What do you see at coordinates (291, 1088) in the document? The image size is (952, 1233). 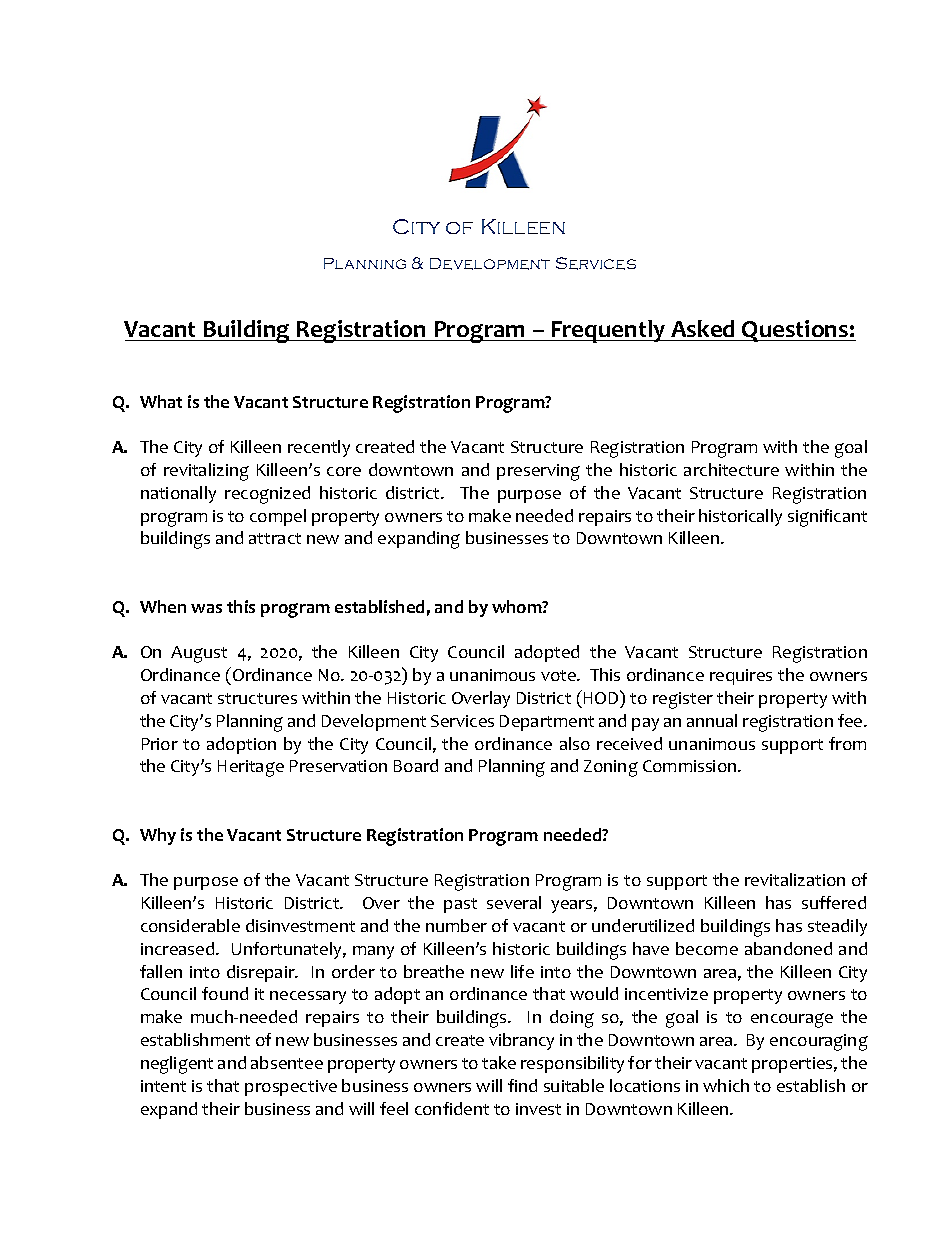 I see `prospective` at bounding box center [291, 1088].
